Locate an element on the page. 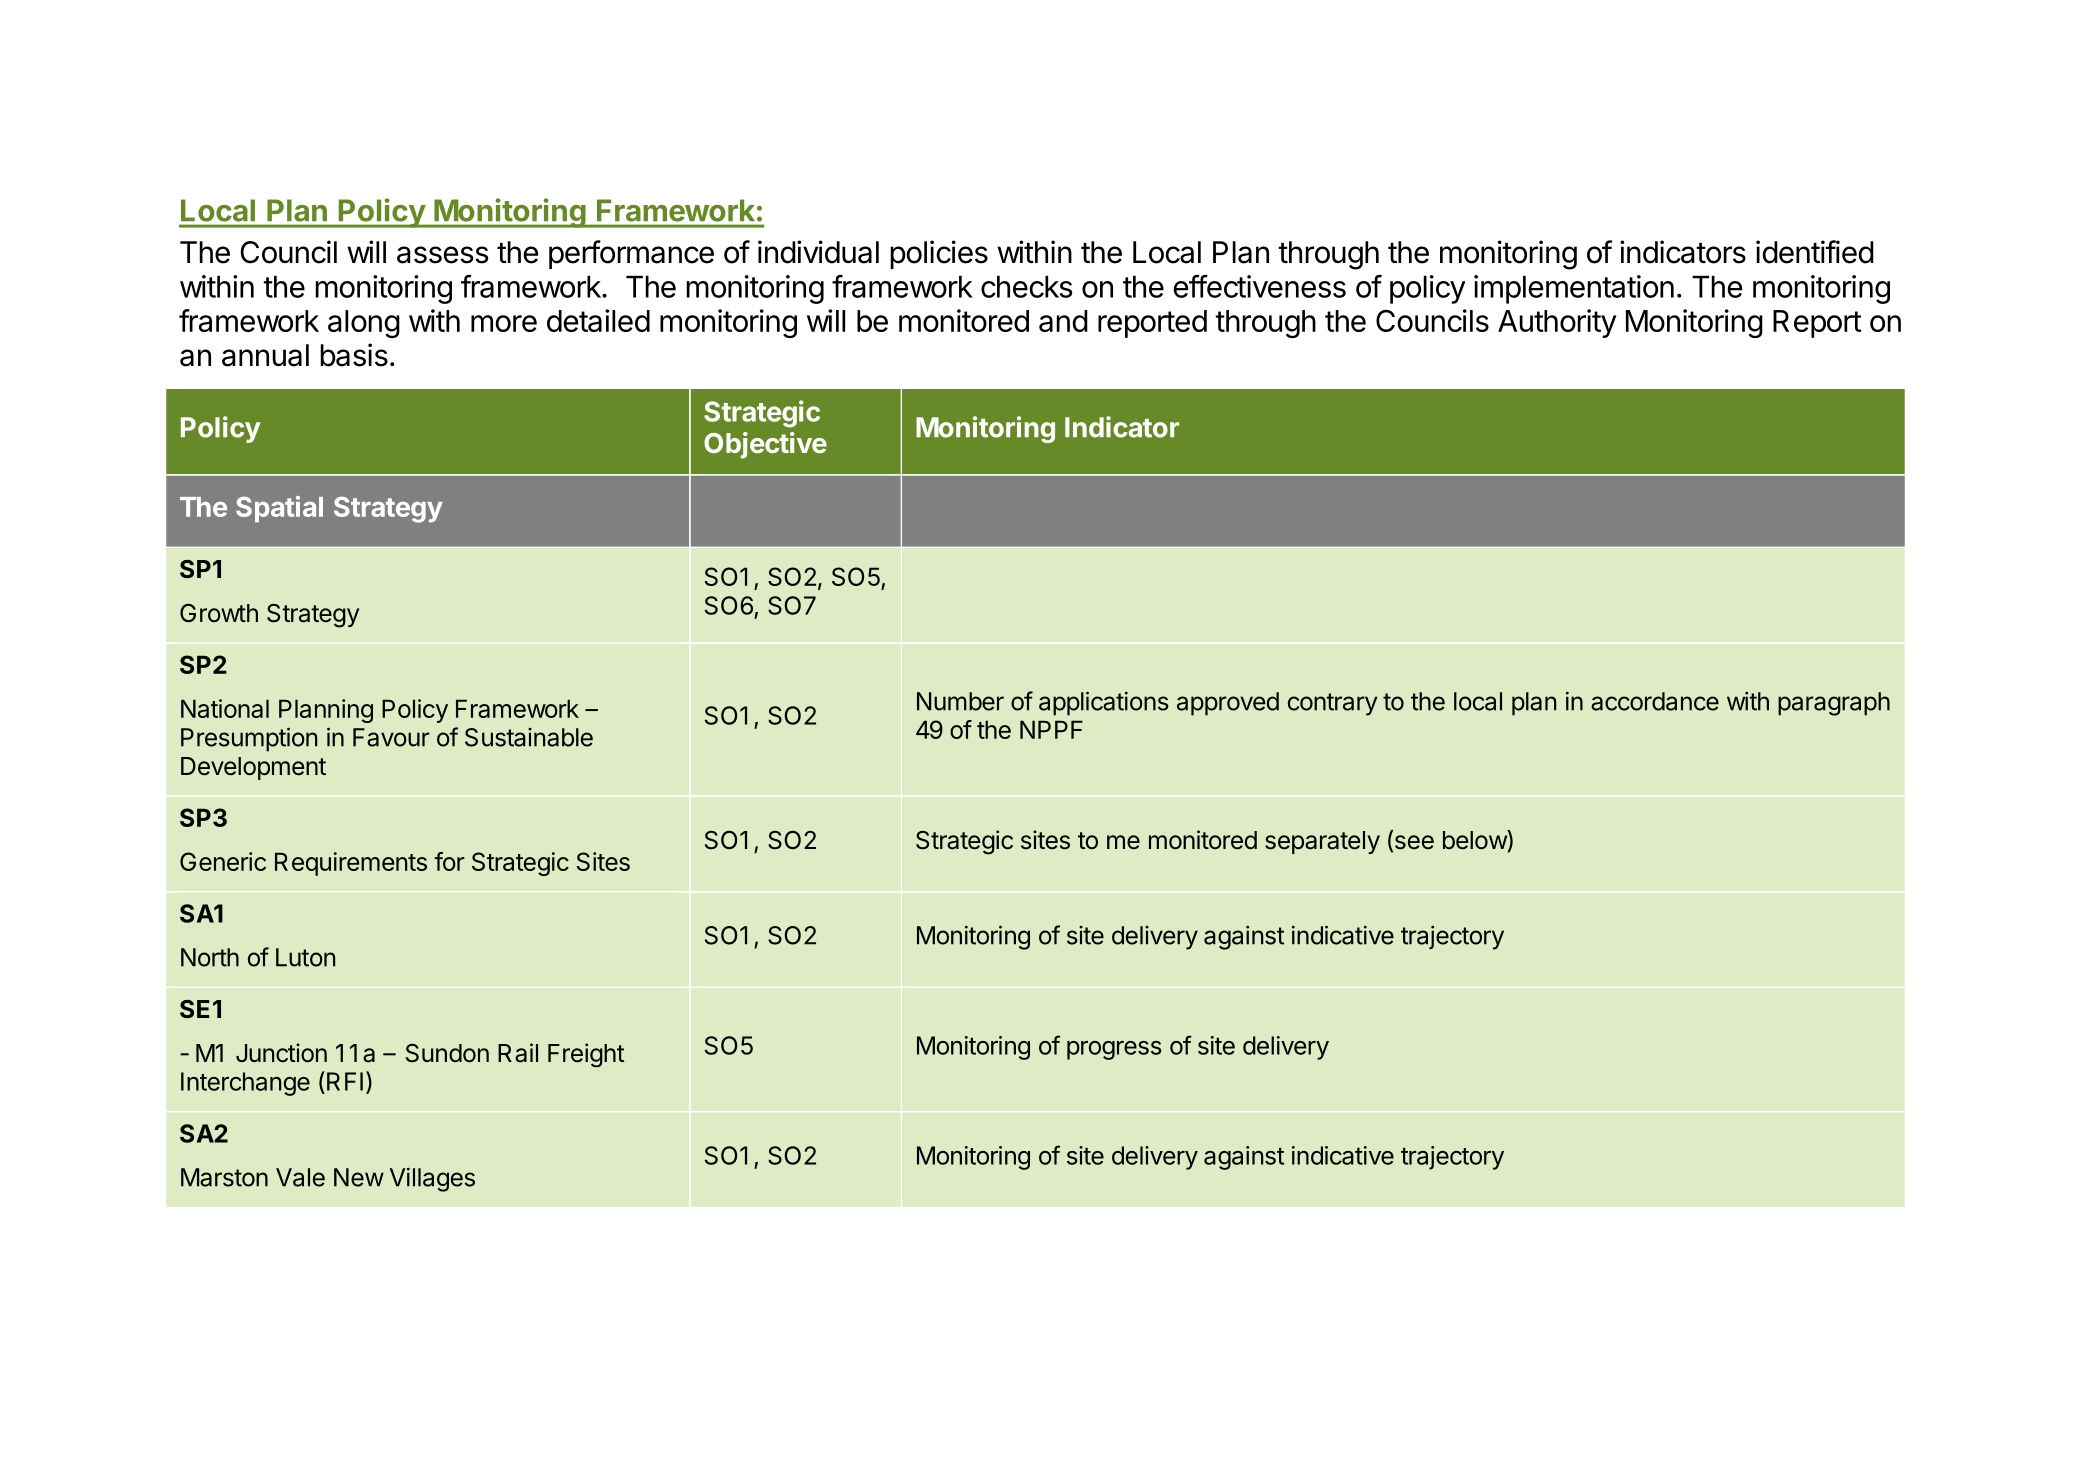 The image size is (2093, 1479). progress is located at coordinates (1114, 1050).
